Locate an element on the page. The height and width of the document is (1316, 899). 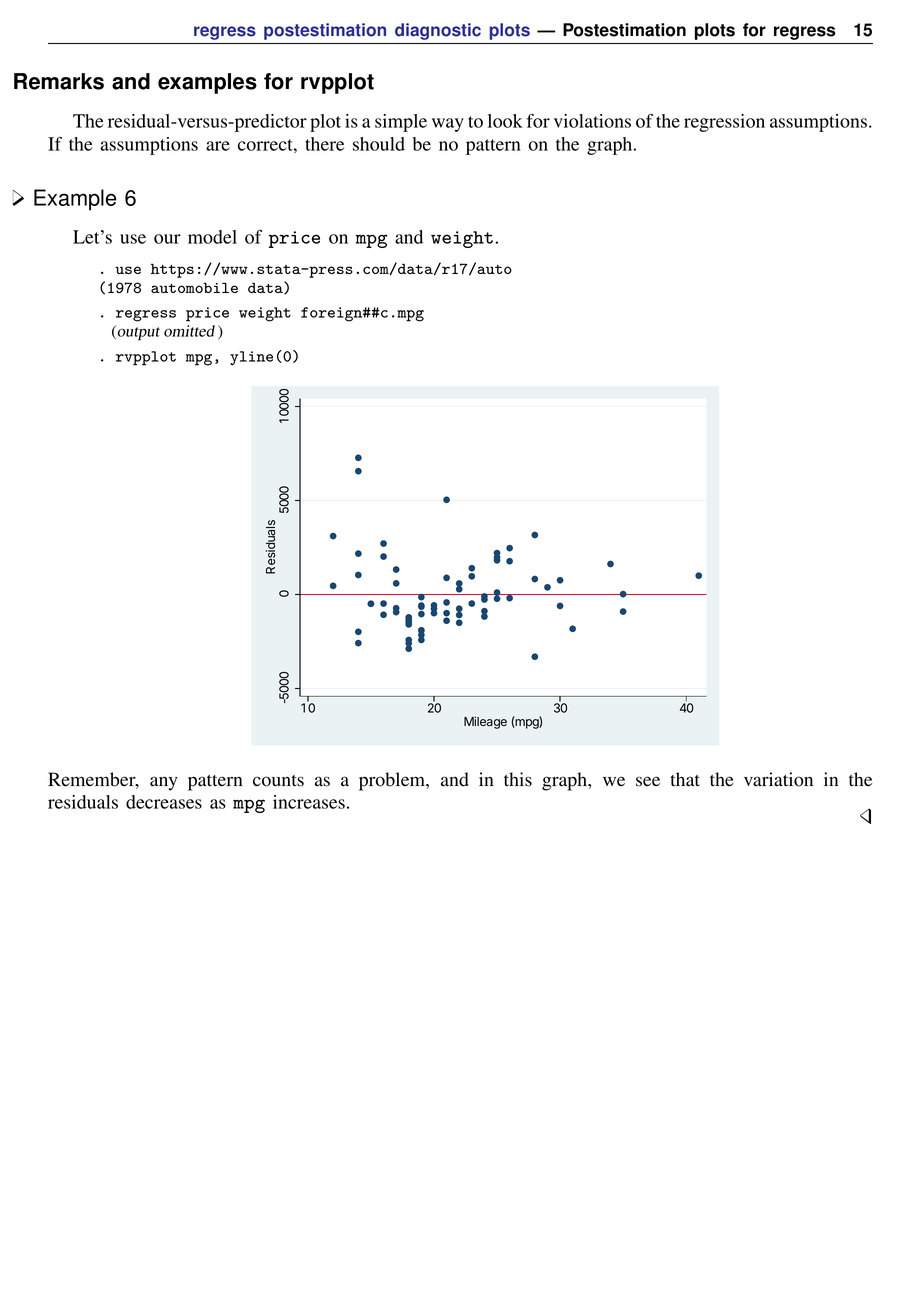
Remarks is located at coordinates (59, 81).
